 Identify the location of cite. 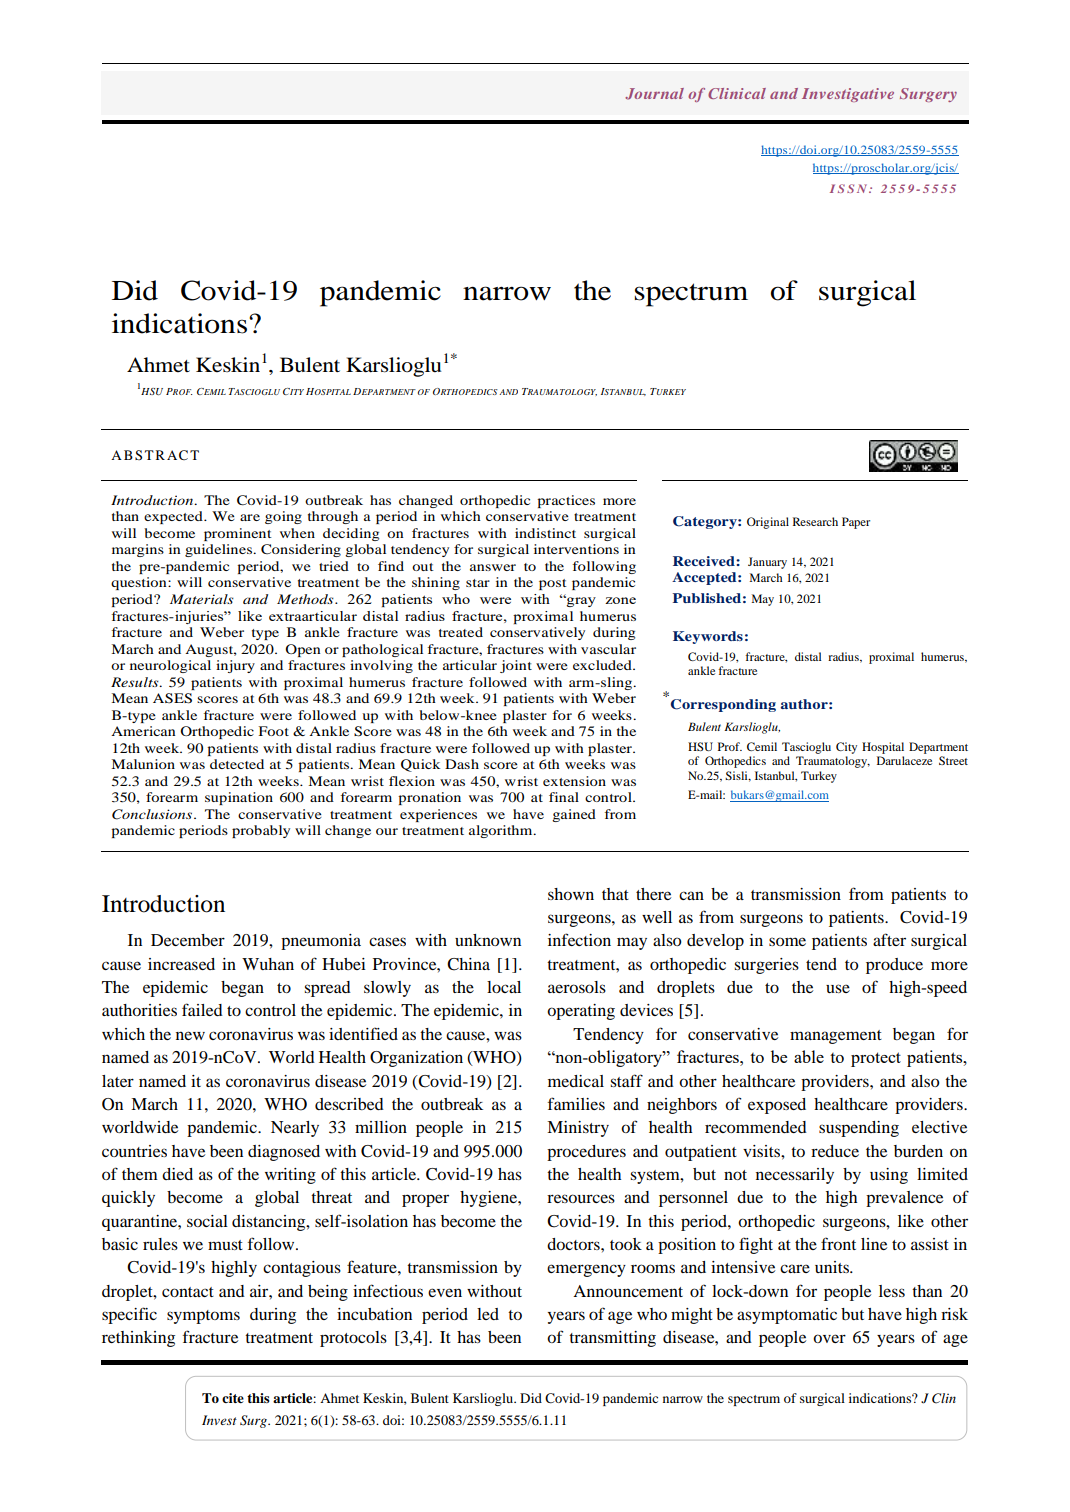
(233, 1398).
